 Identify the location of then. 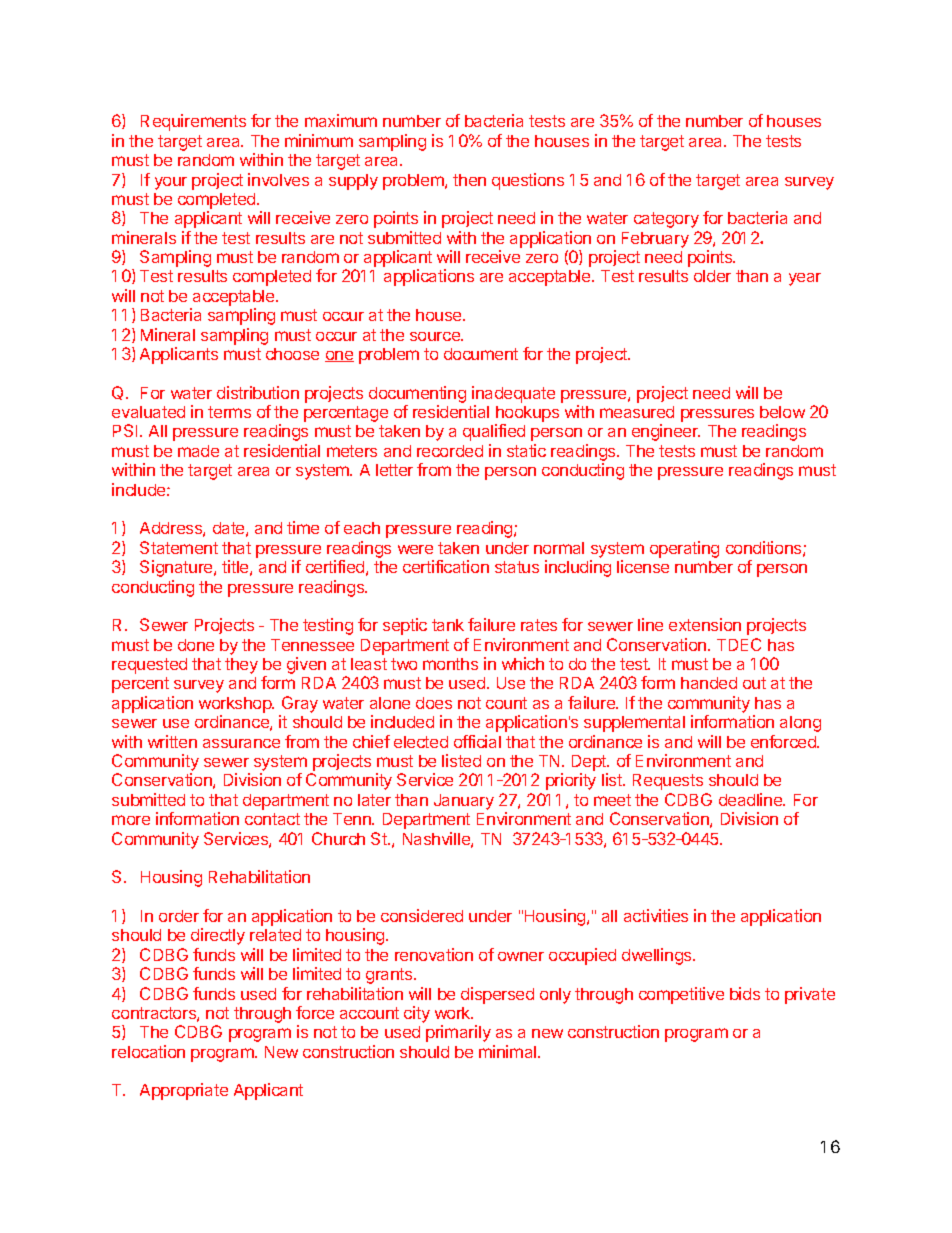
(469, 180).
